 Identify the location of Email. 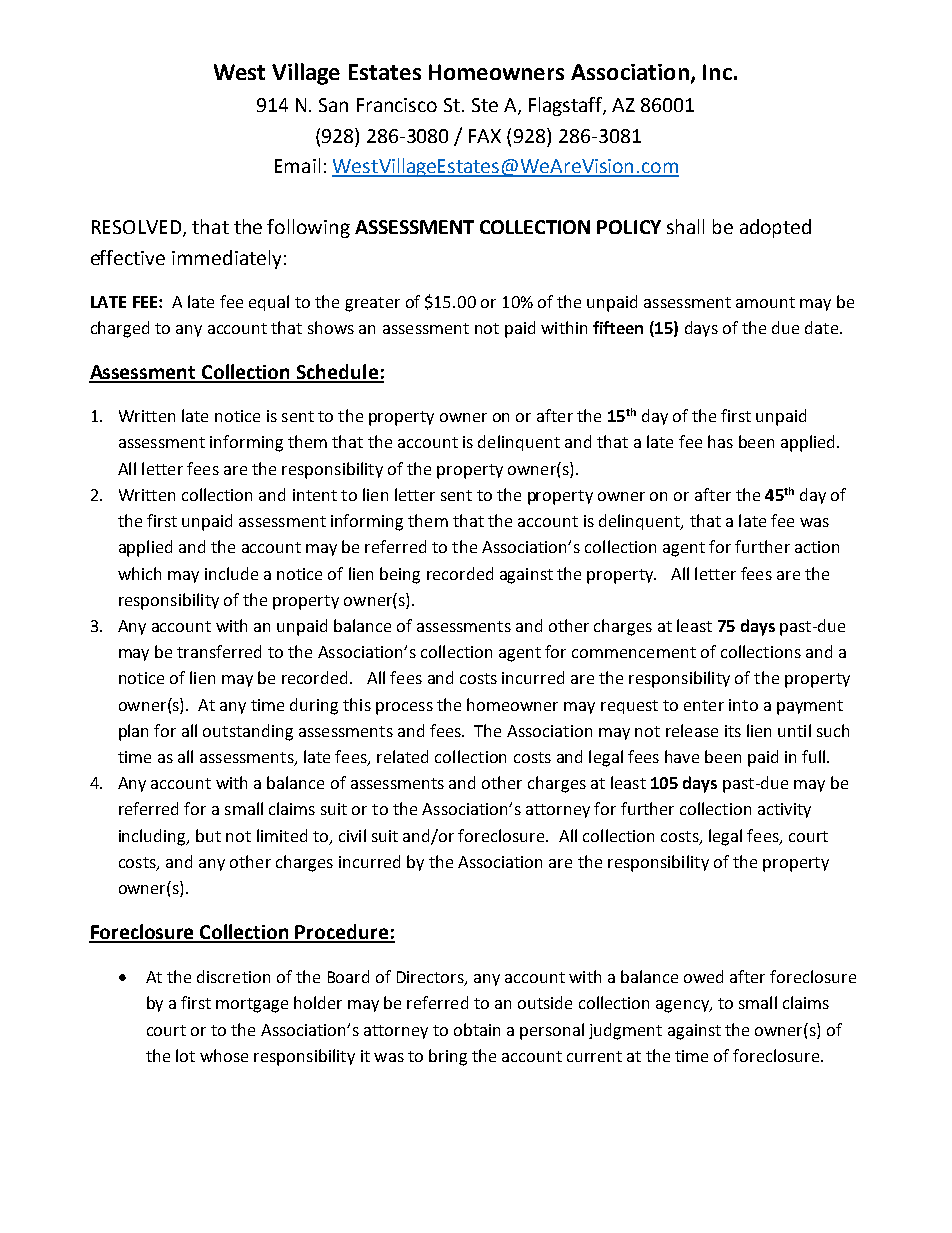
(297, 165).
